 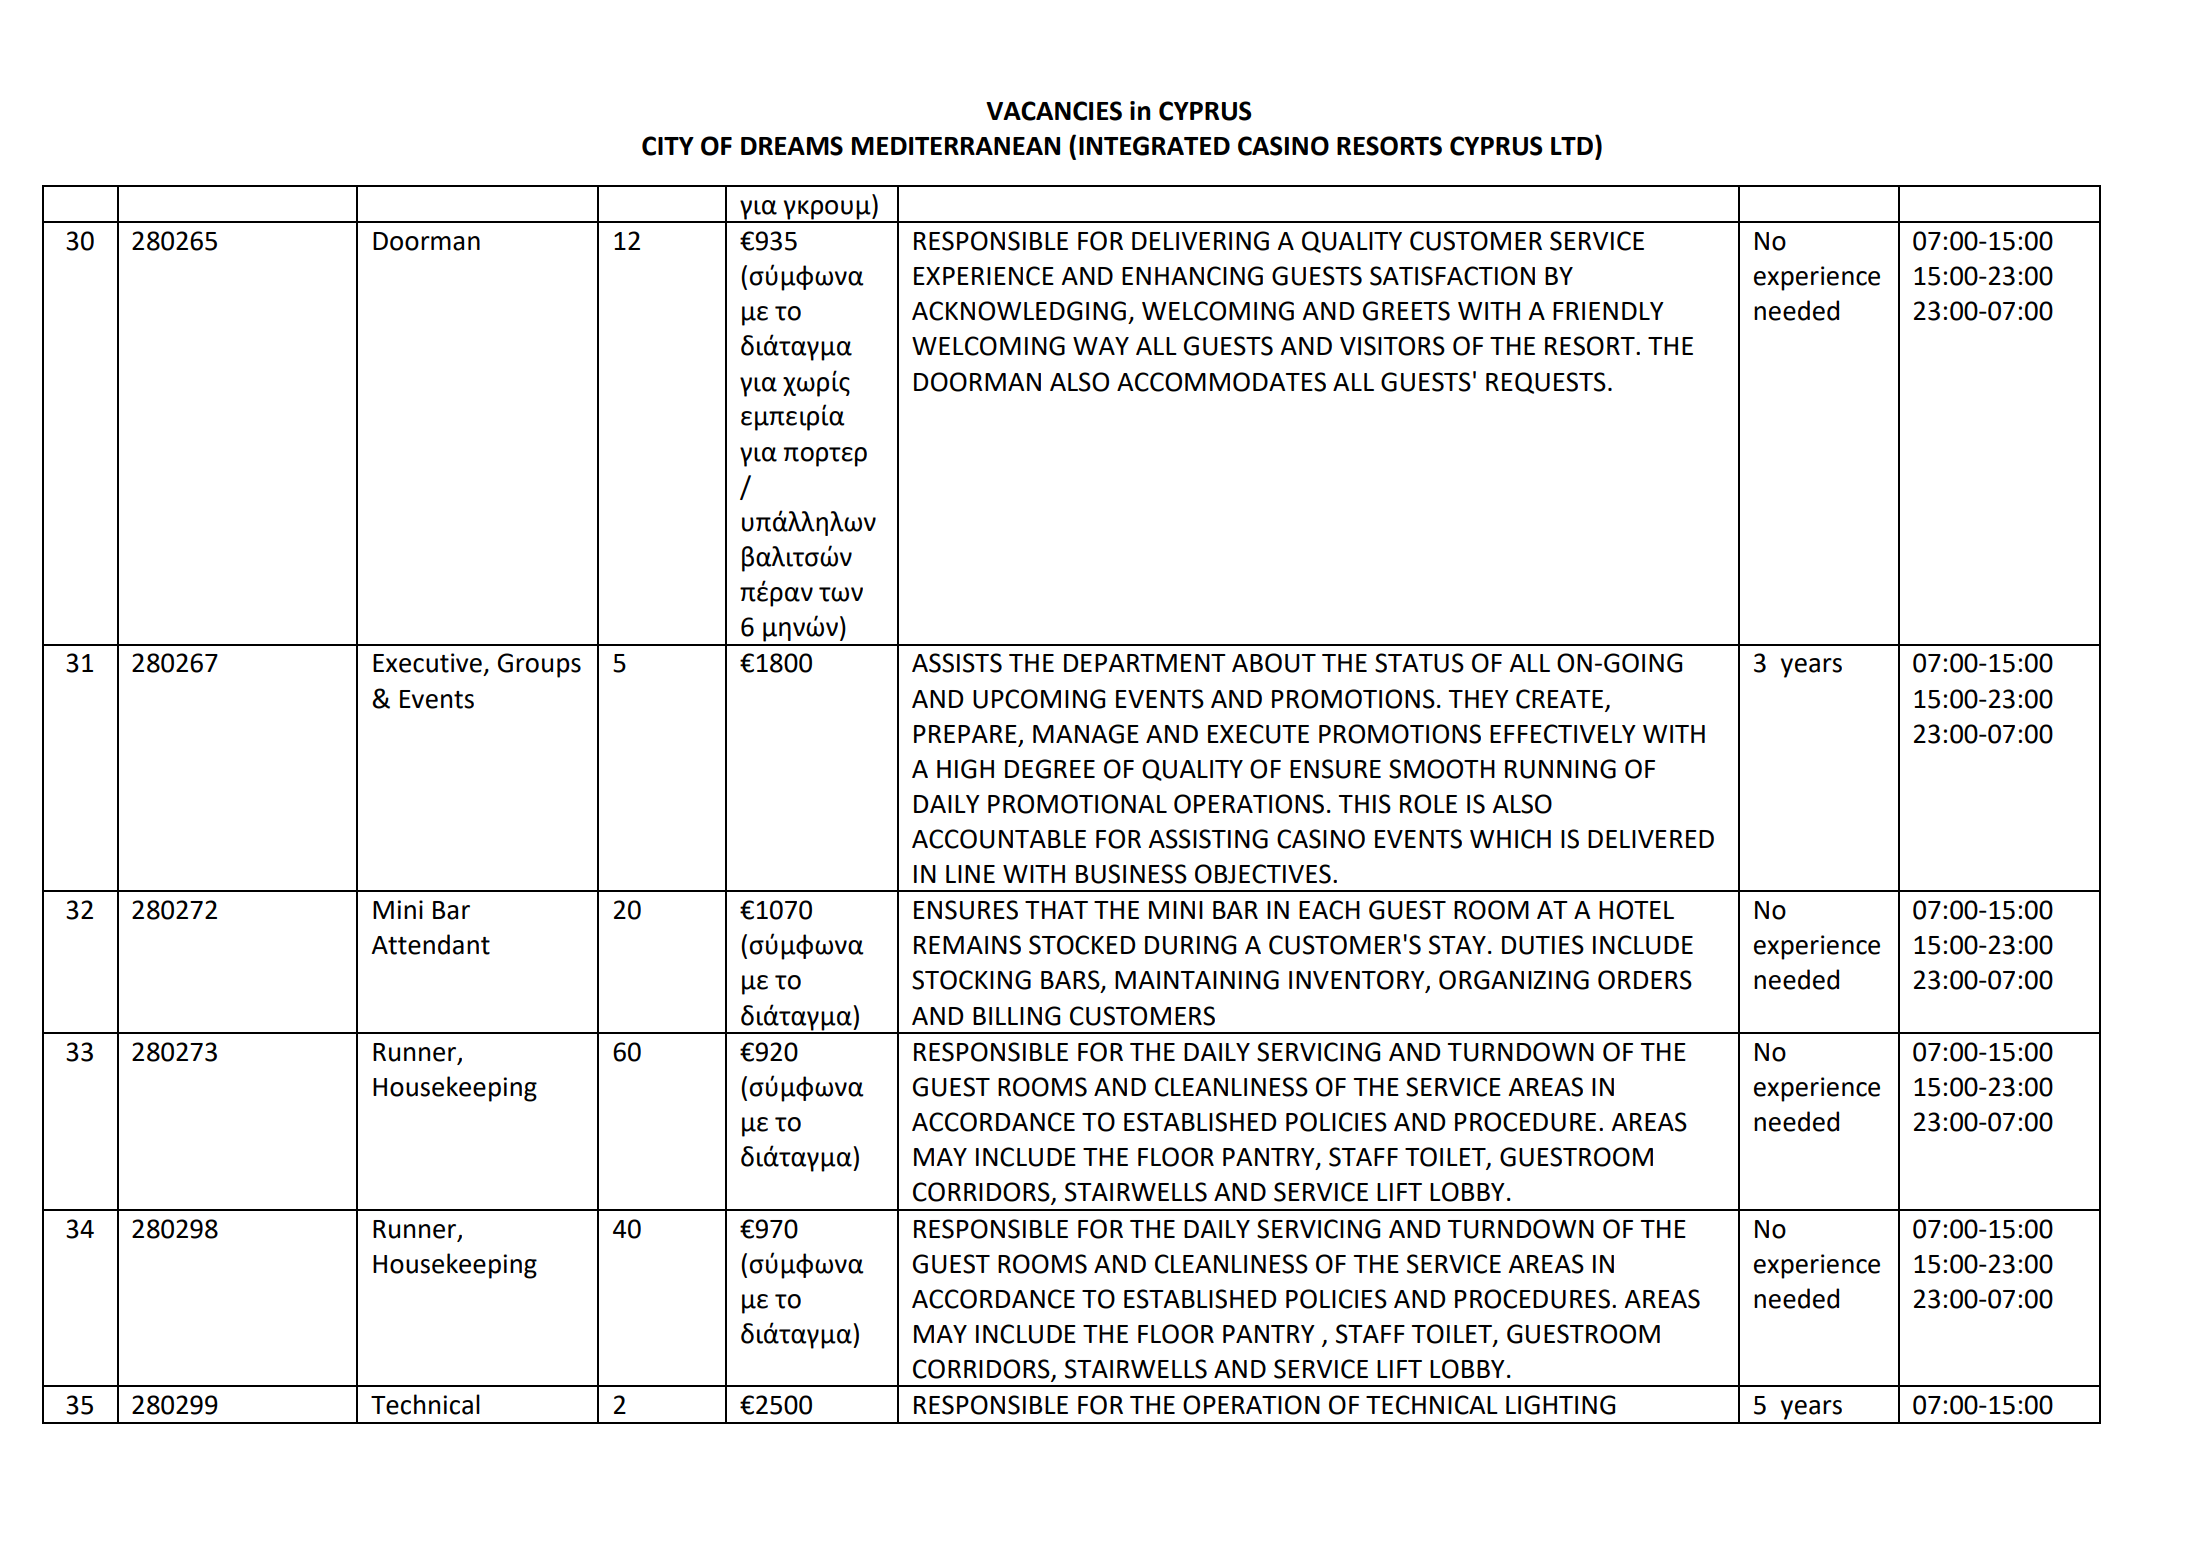 I want to click on Groups, so click(x=539, y=665).
